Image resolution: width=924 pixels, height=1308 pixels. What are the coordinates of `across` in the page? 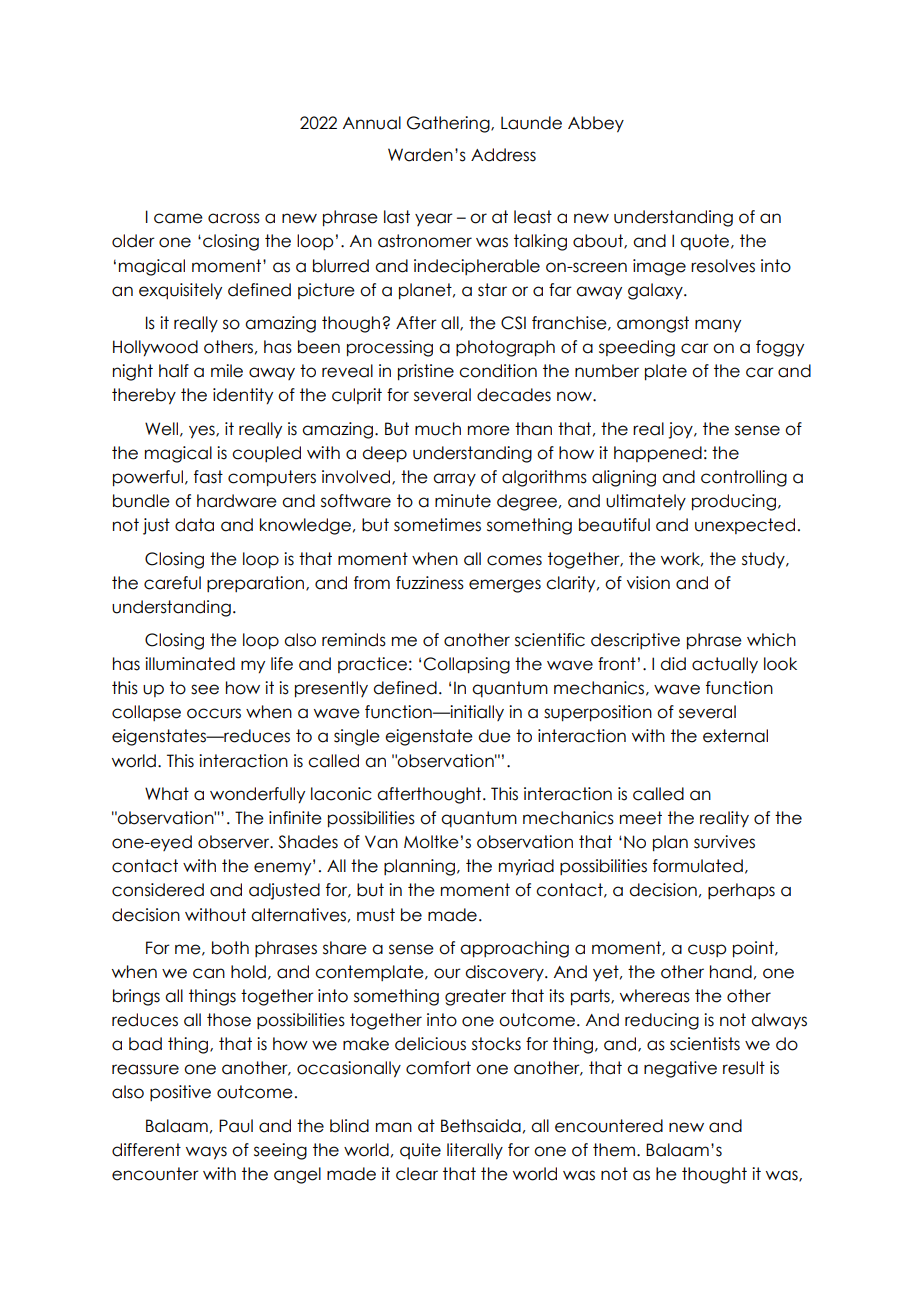 It's located at (234, 218).
